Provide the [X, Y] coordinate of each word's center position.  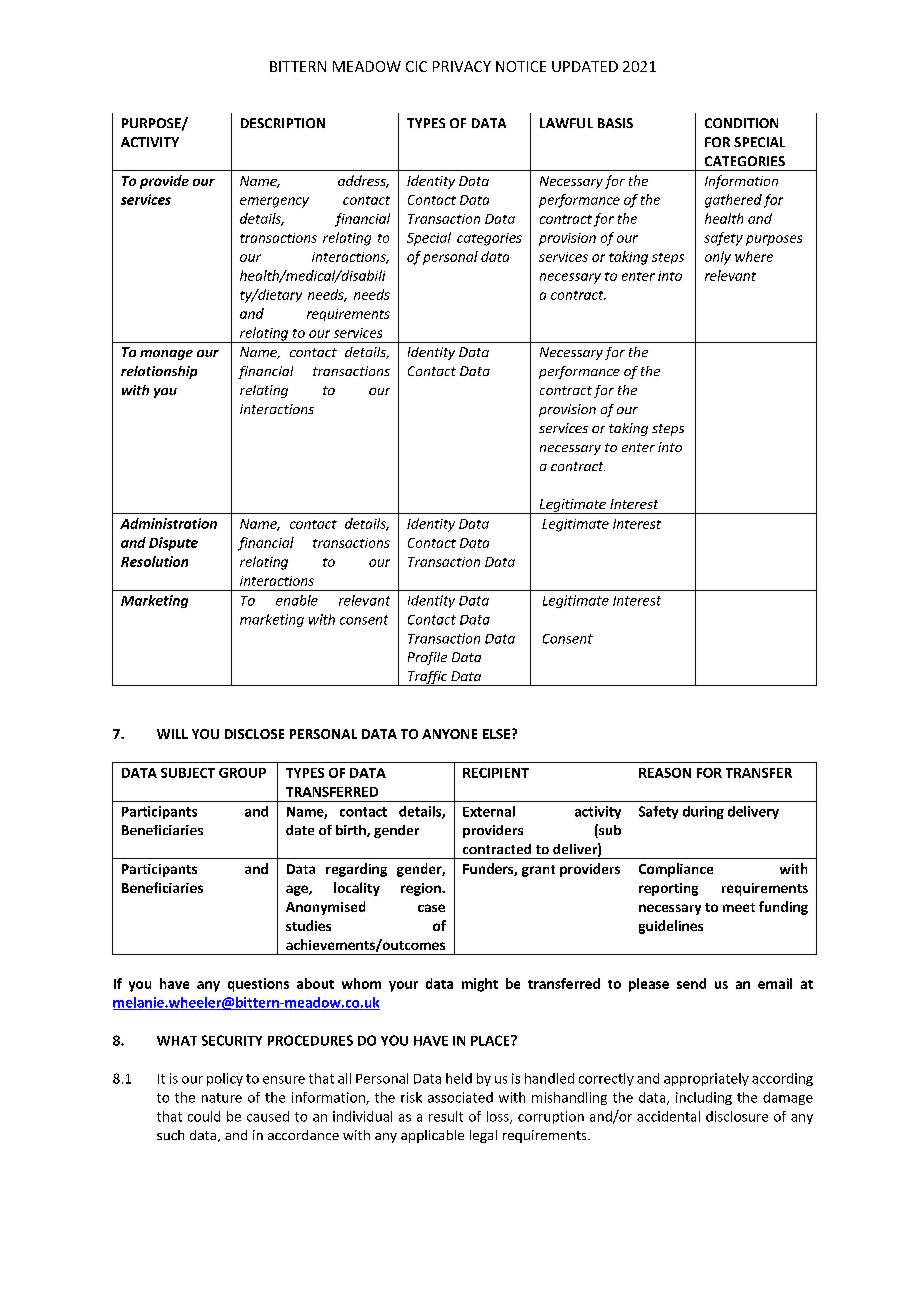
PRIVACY [462, 66]
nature [222, 1098]
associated [460, 1097]
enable [297, 600]
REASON [665, 773]
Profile [427, 658]
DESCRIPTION [283, 123]
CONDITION [741, 123]
